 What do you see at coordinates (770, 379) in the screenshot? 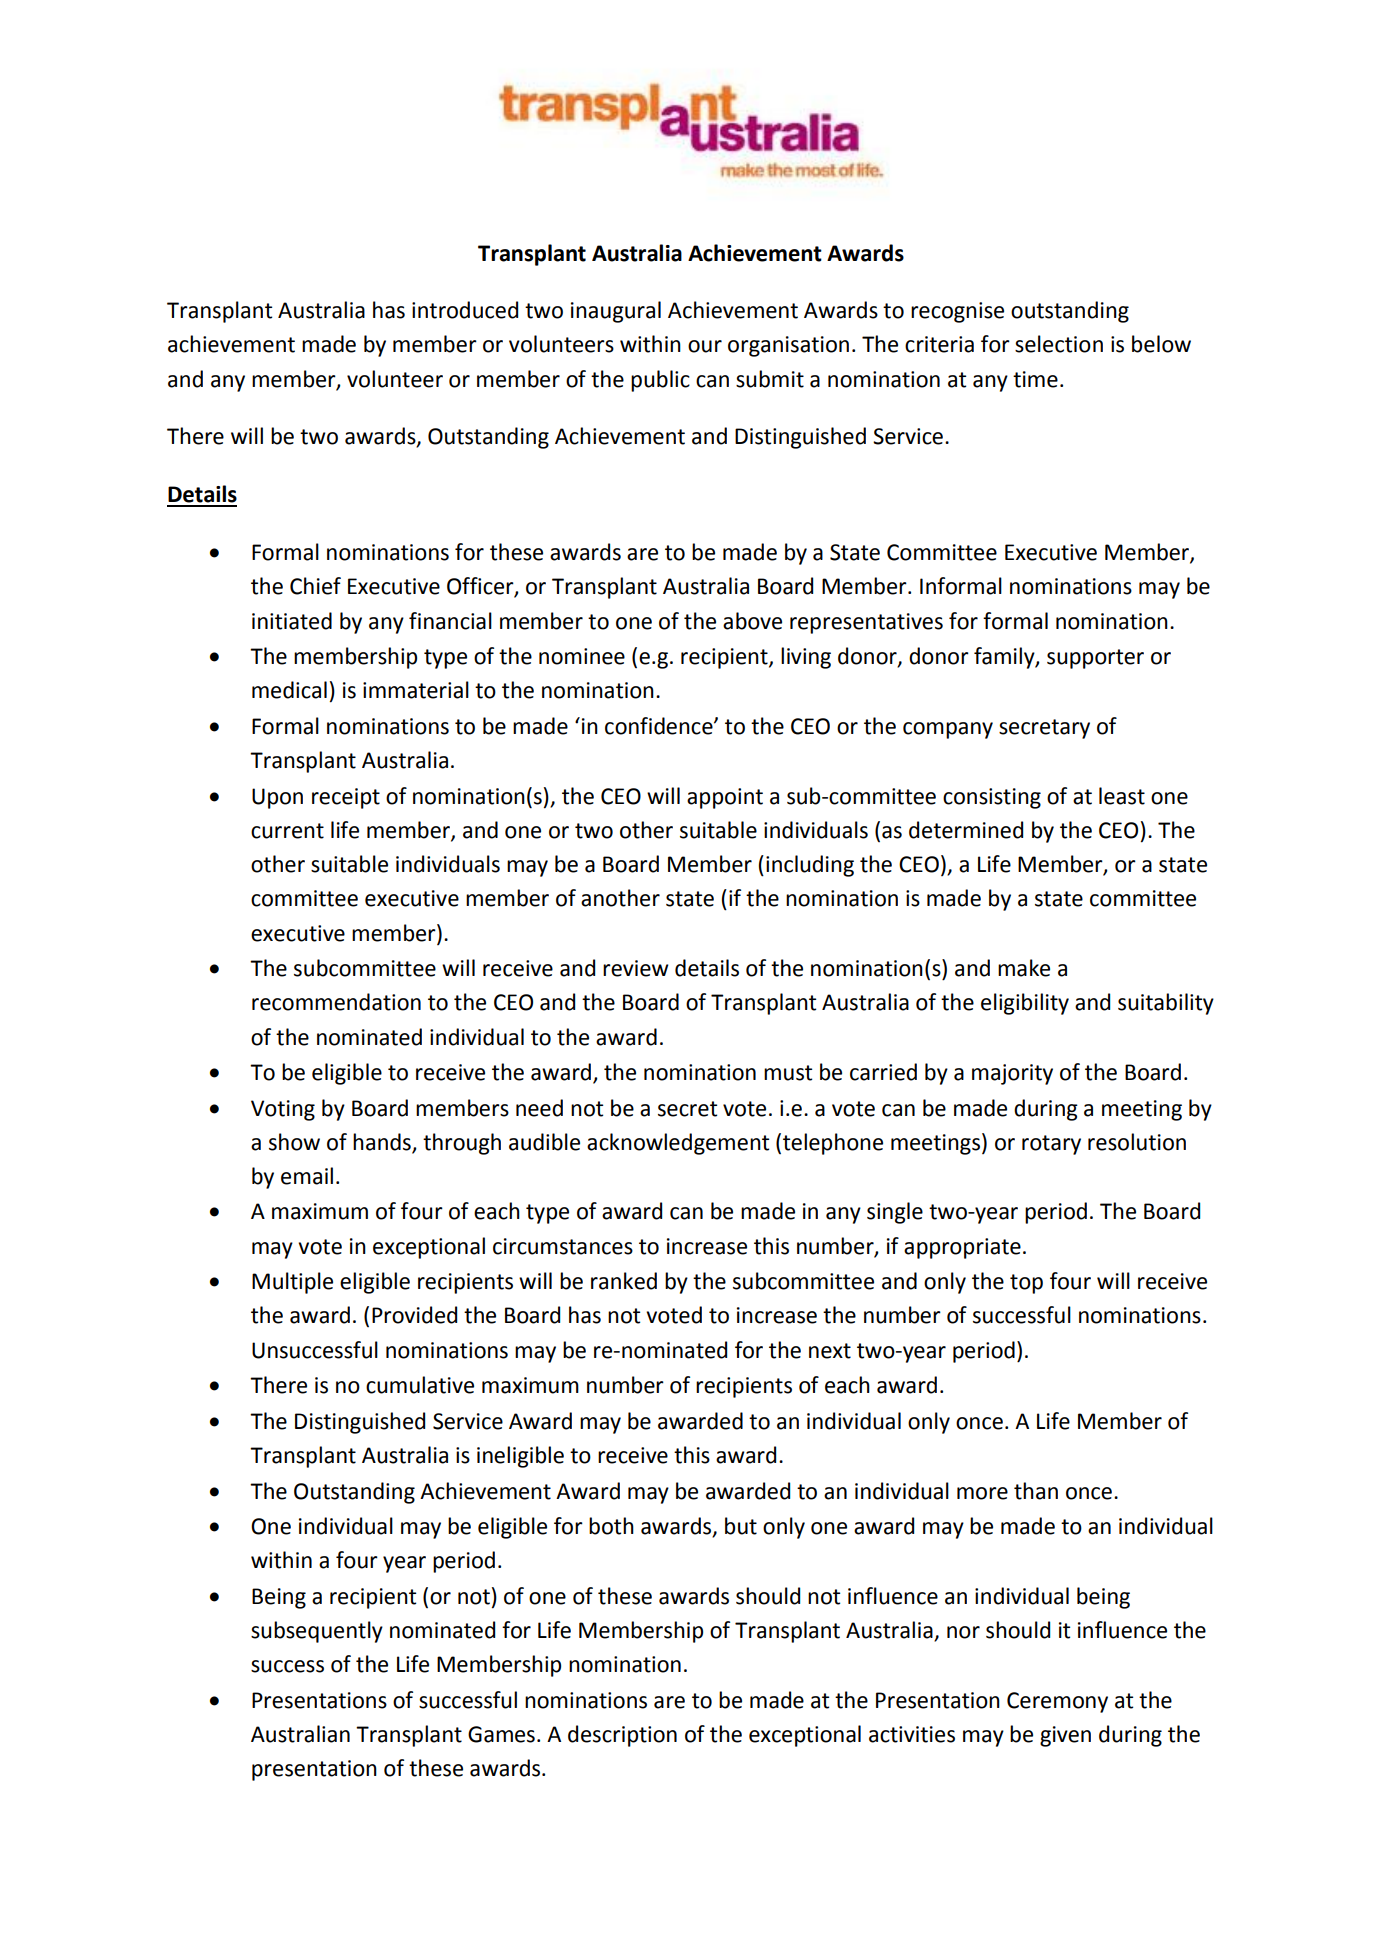
I see `submit` at bounding box center [770, 379].
